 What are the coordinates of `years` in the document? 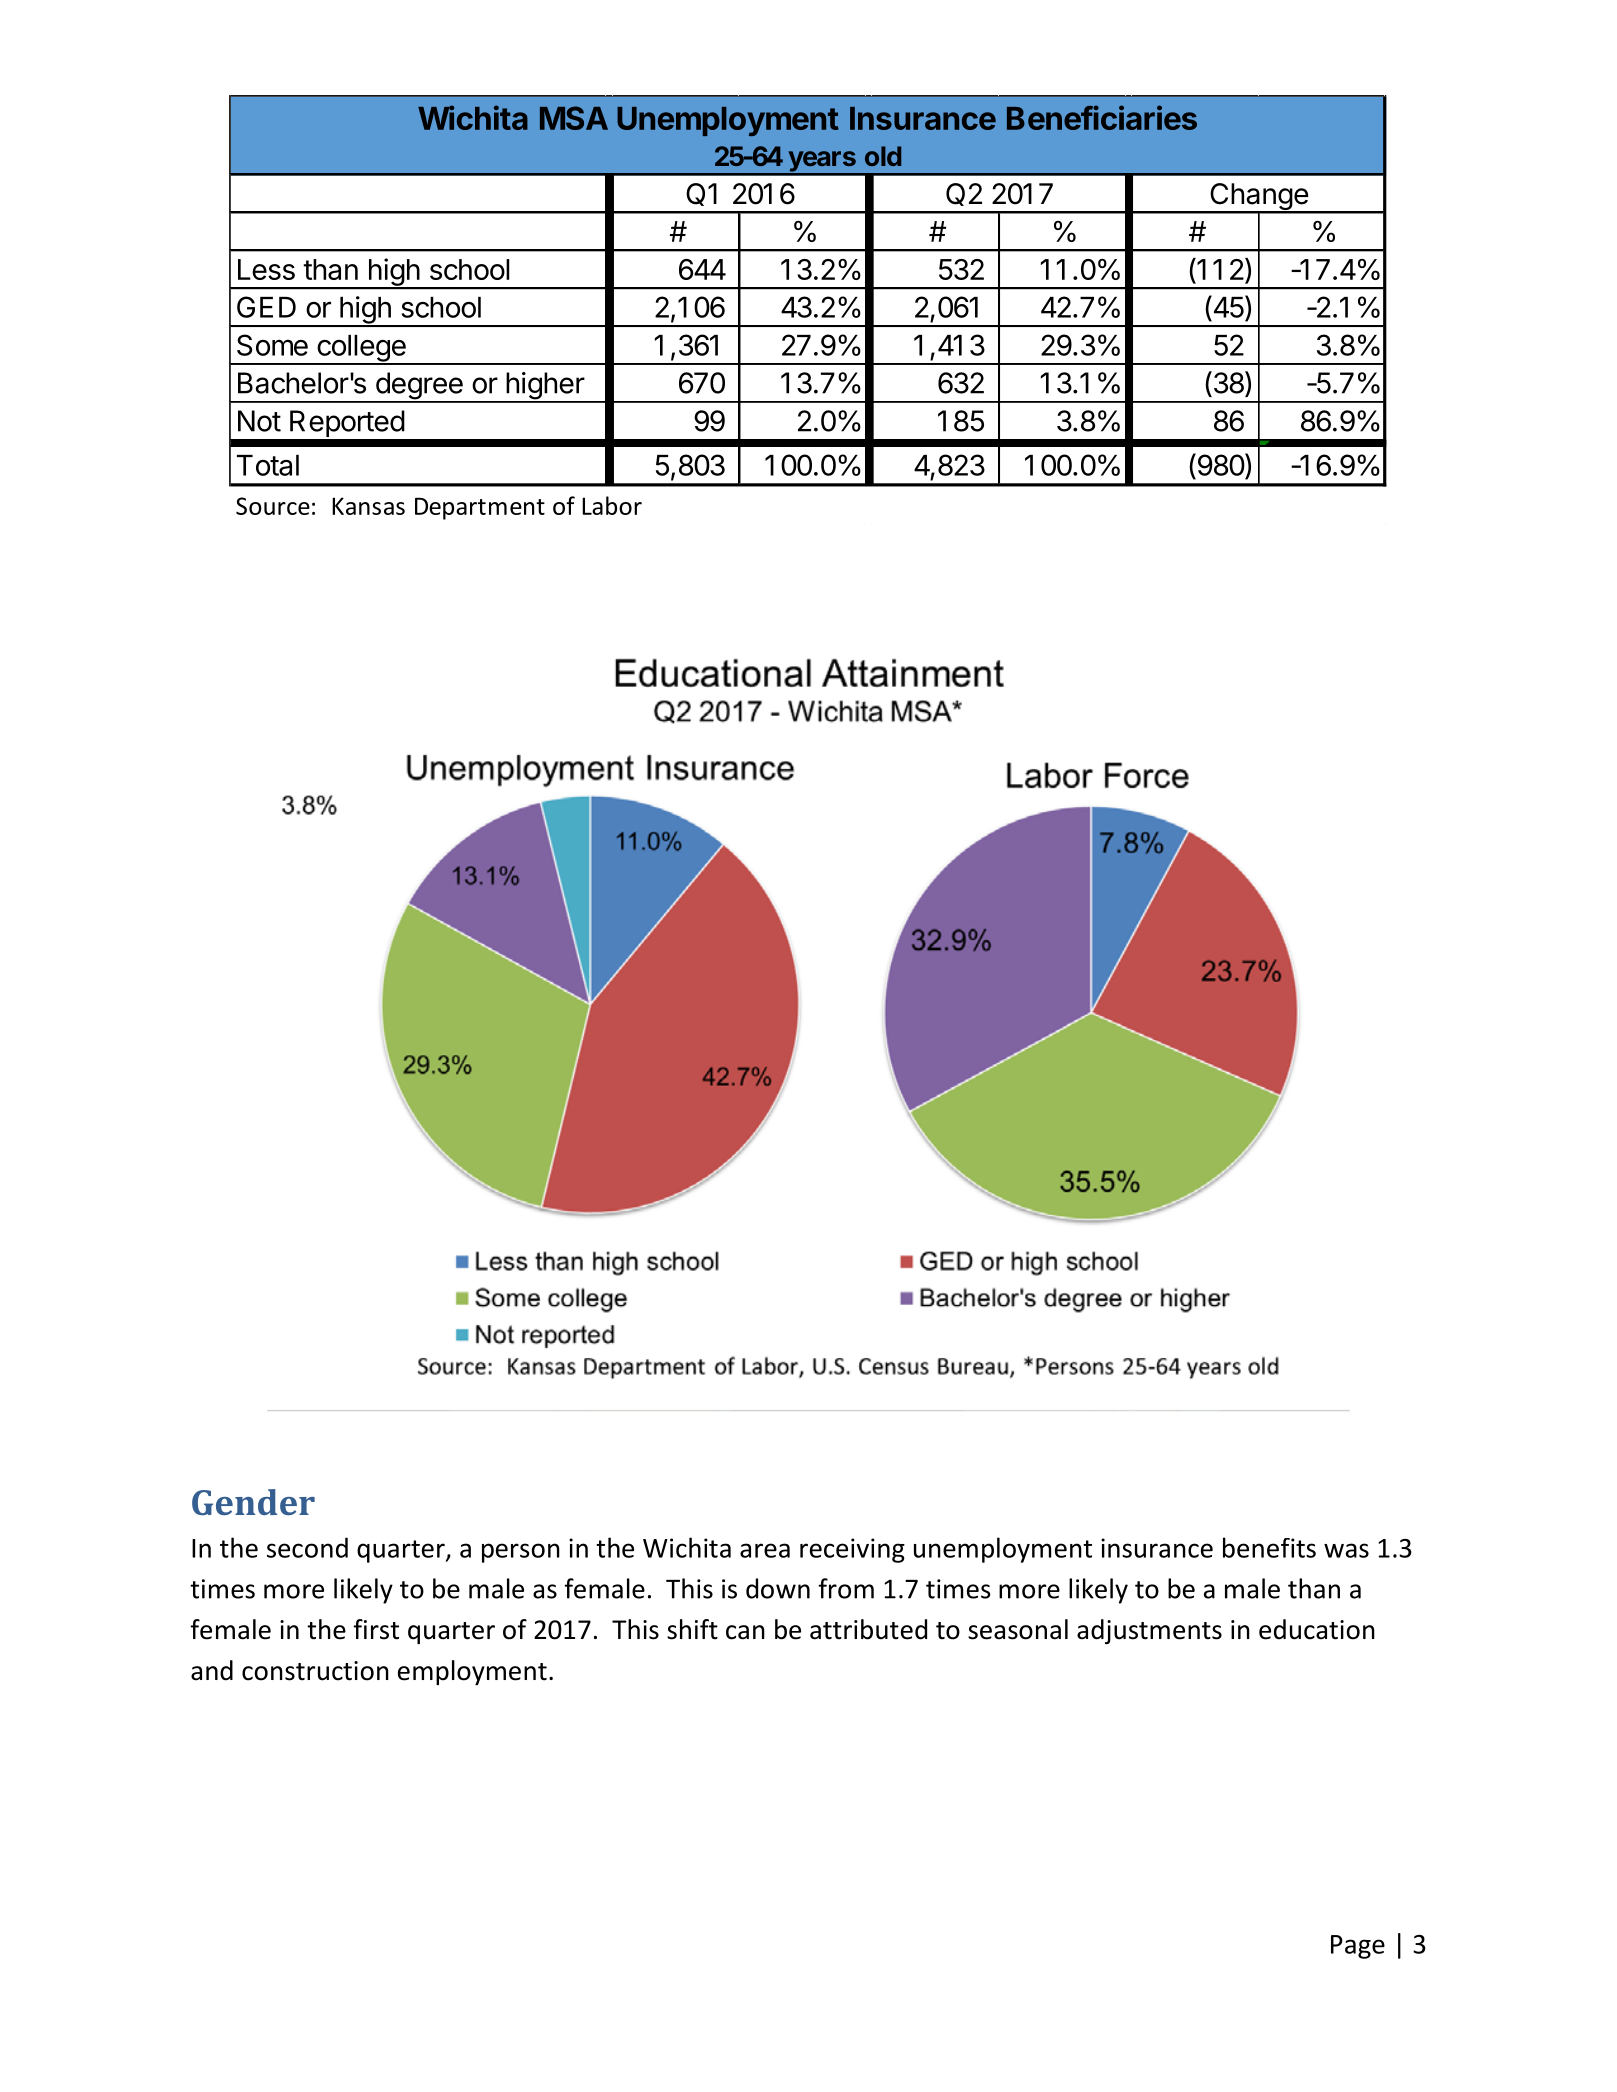 It's located at (822, 162).
